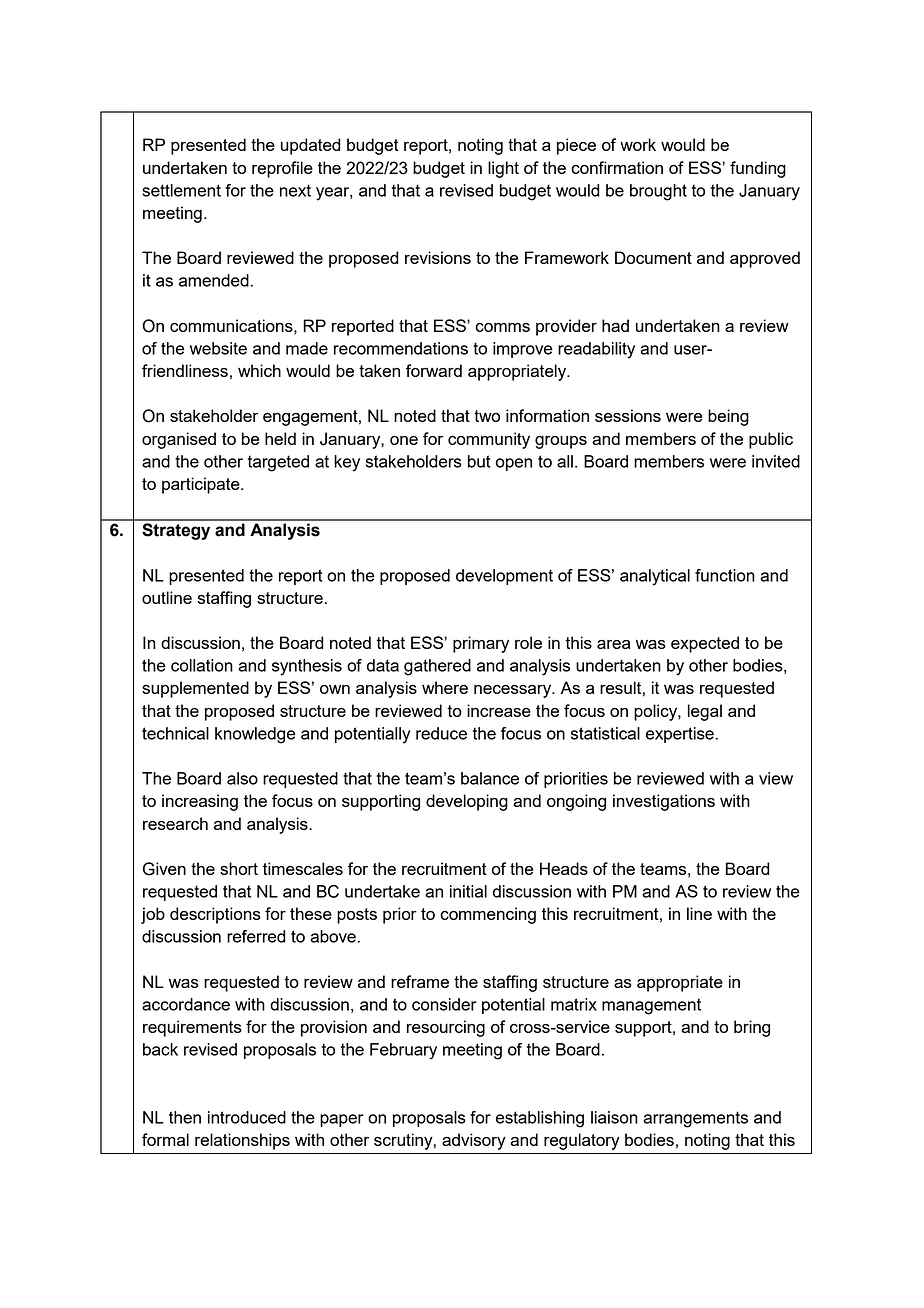 This image has height=1308, width=924. Describe the element at coordinates (474, 1141) in the image. I see `advisory` at that location.
